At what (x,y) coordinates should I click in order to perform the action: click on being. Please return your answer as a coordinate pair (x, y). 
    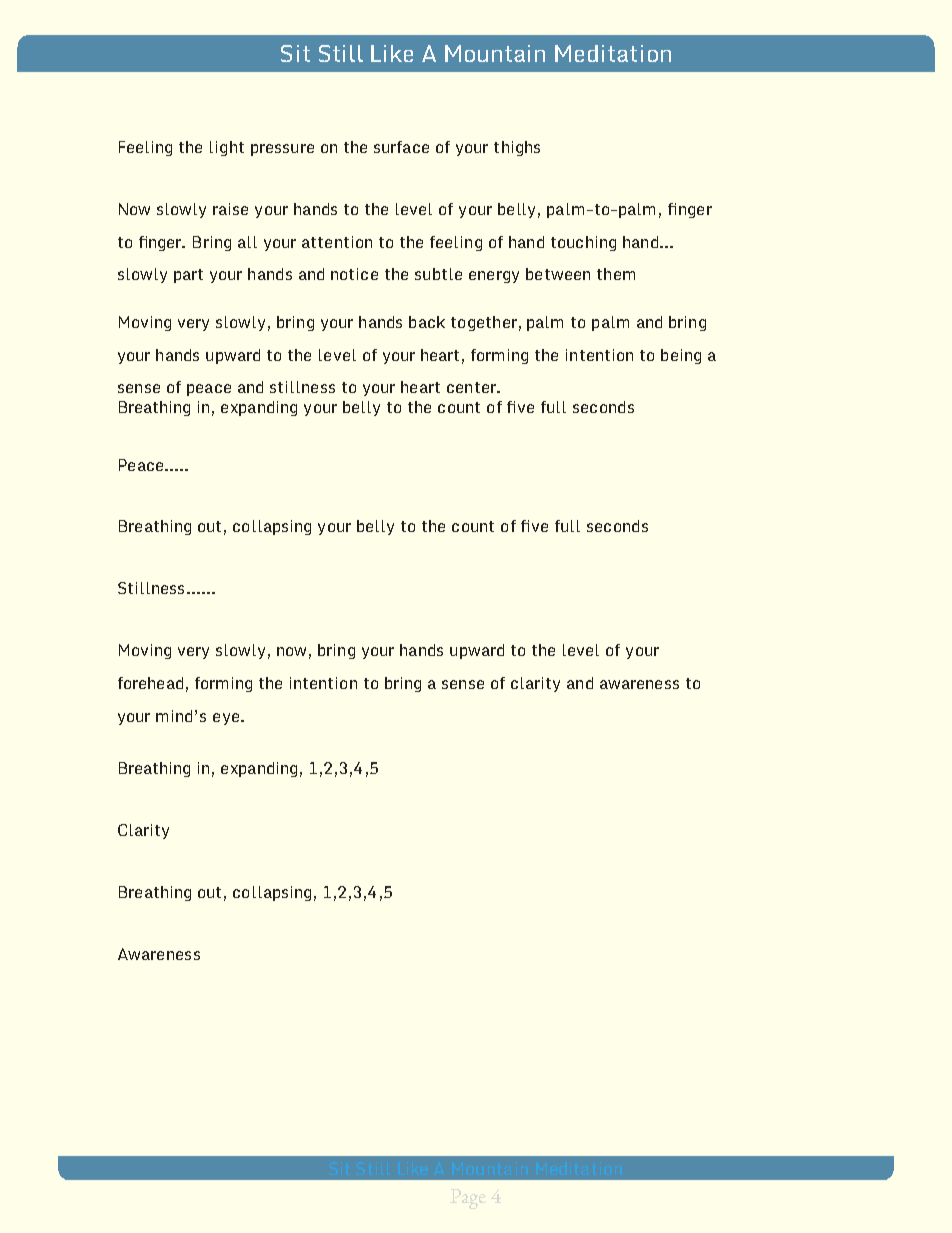
    Looking at the image, I should click on (681, 356).
